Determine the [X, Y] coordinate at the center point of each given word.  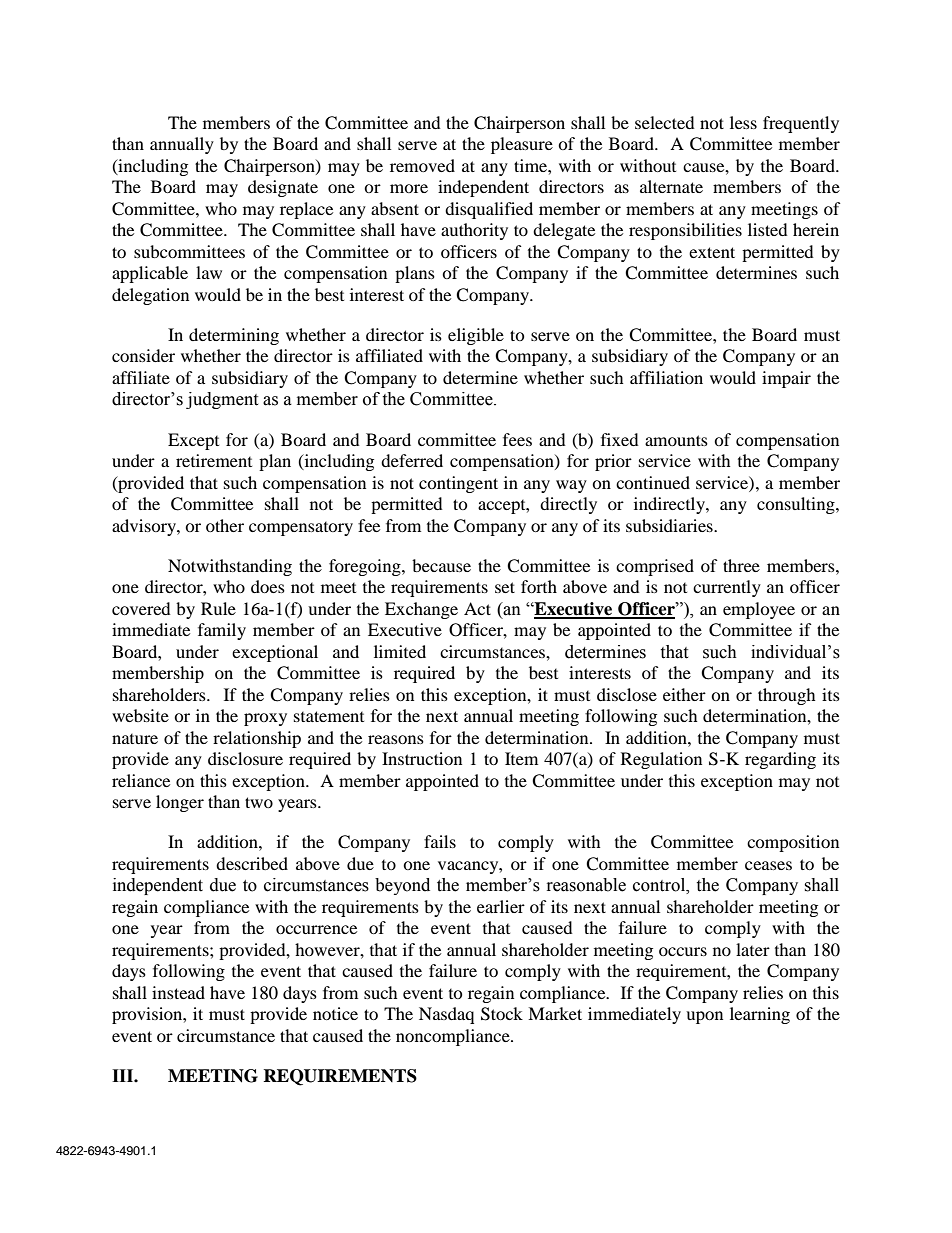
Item [521, 758]
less [743, 122]
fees [517, 439]
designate [283, 188]
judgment [222, 400]
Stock [502, 1014]
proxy [265, 719]
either [684, 694]
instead [178, 992]
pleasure [522, 145]
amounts [676, 440]
